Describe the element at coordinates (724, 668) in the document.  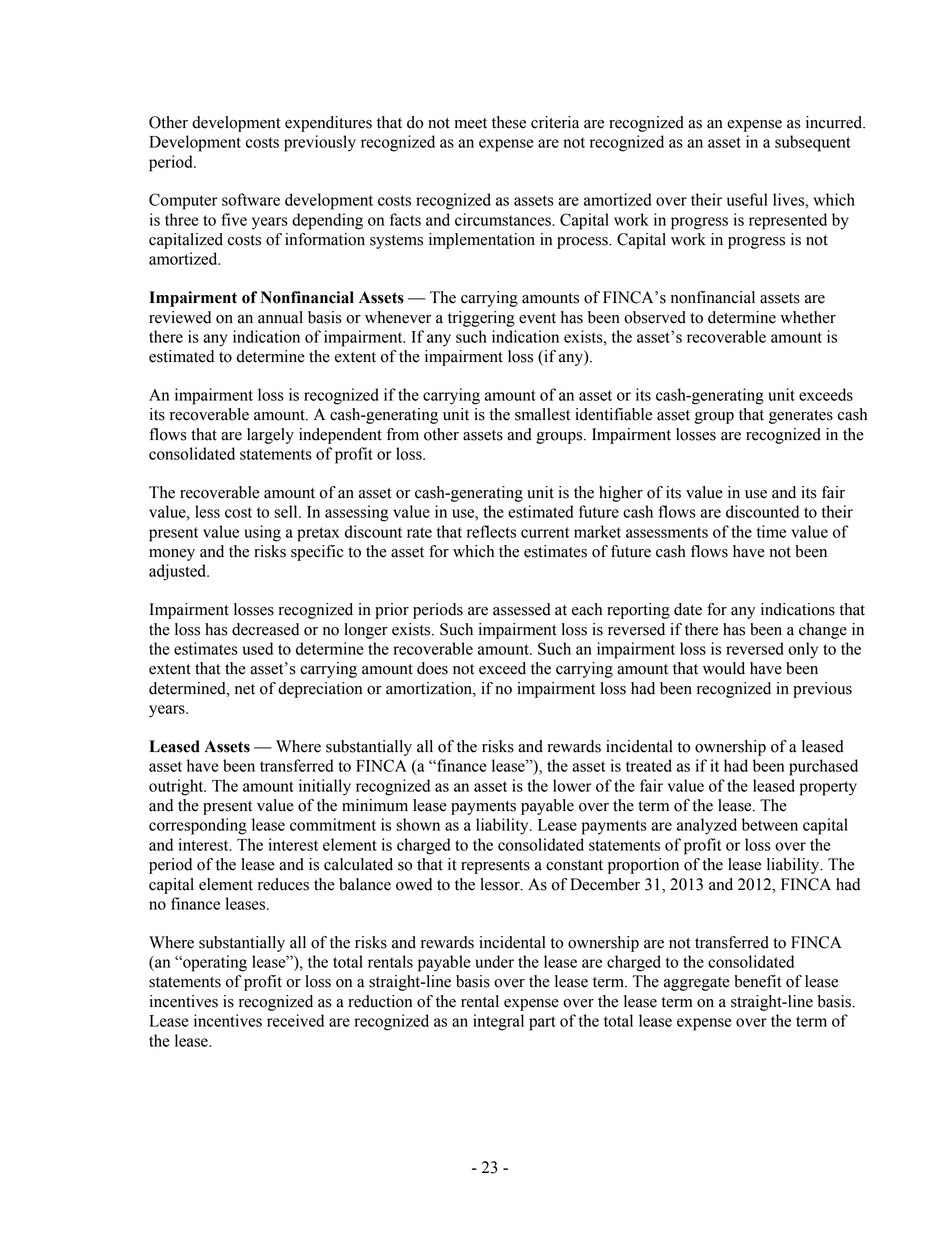
I see `would` at that location.
